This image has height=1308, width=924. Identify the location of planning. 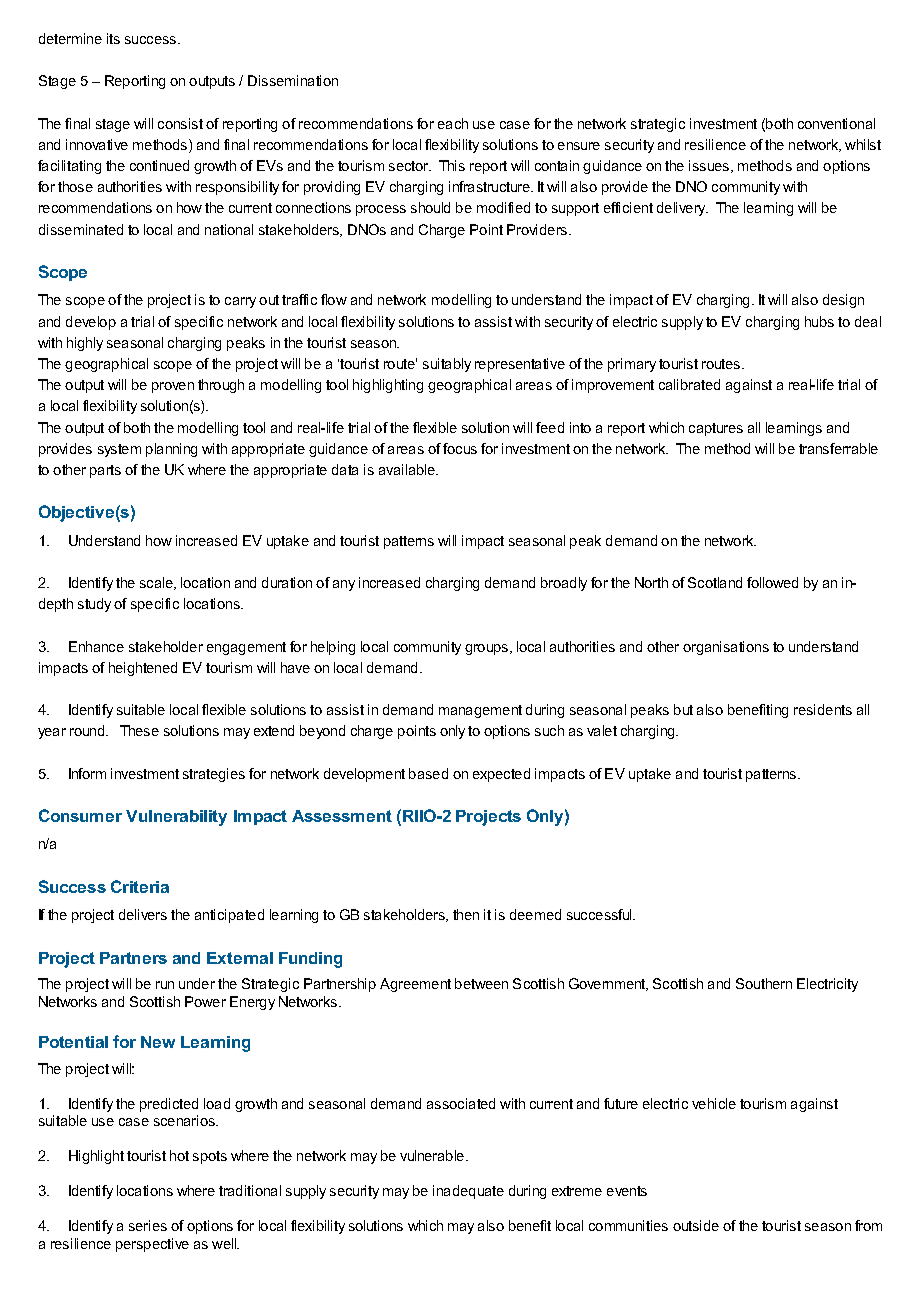
(171, 450).
